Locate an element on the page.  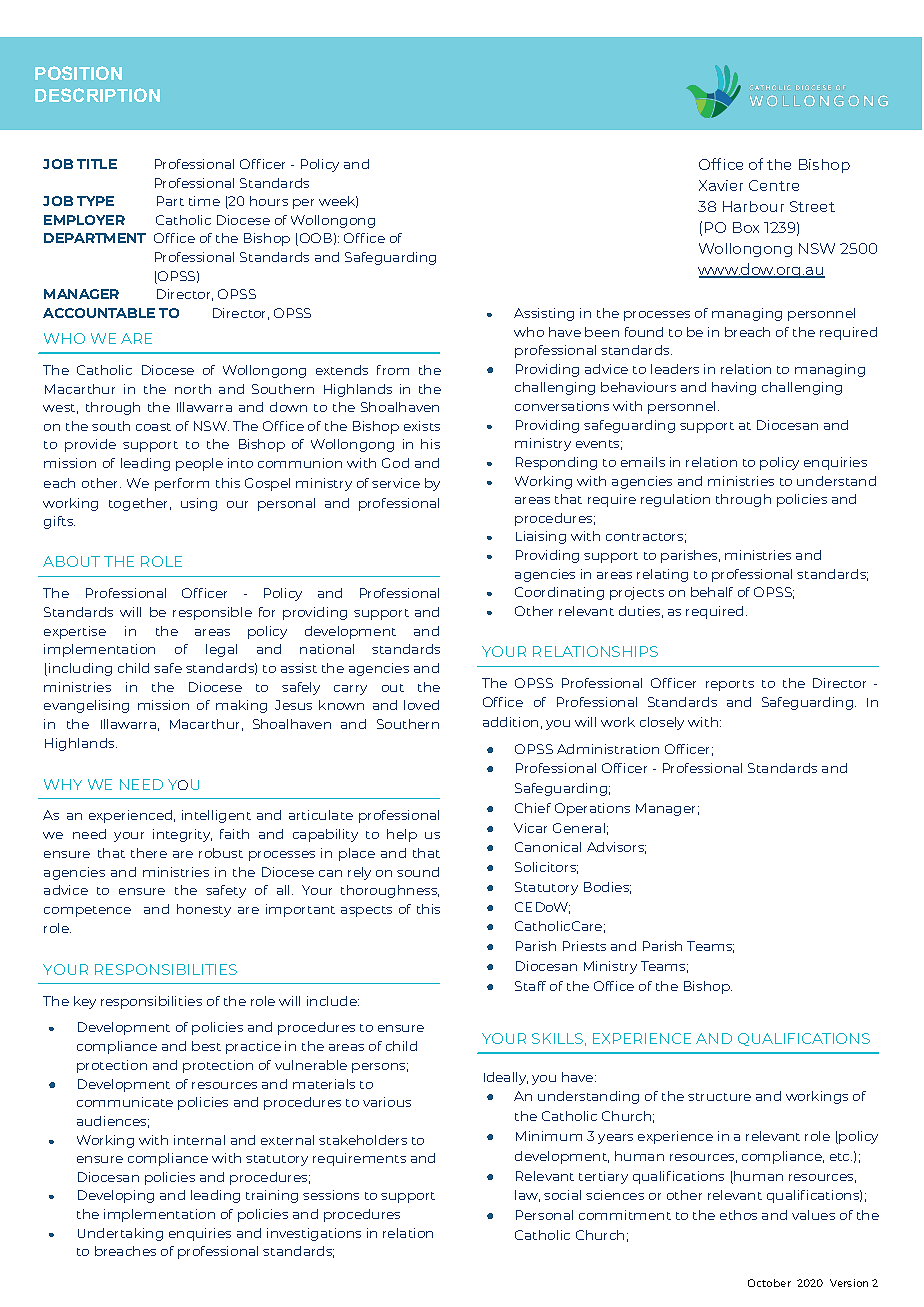
loved is located at coordinates (421, 705).
